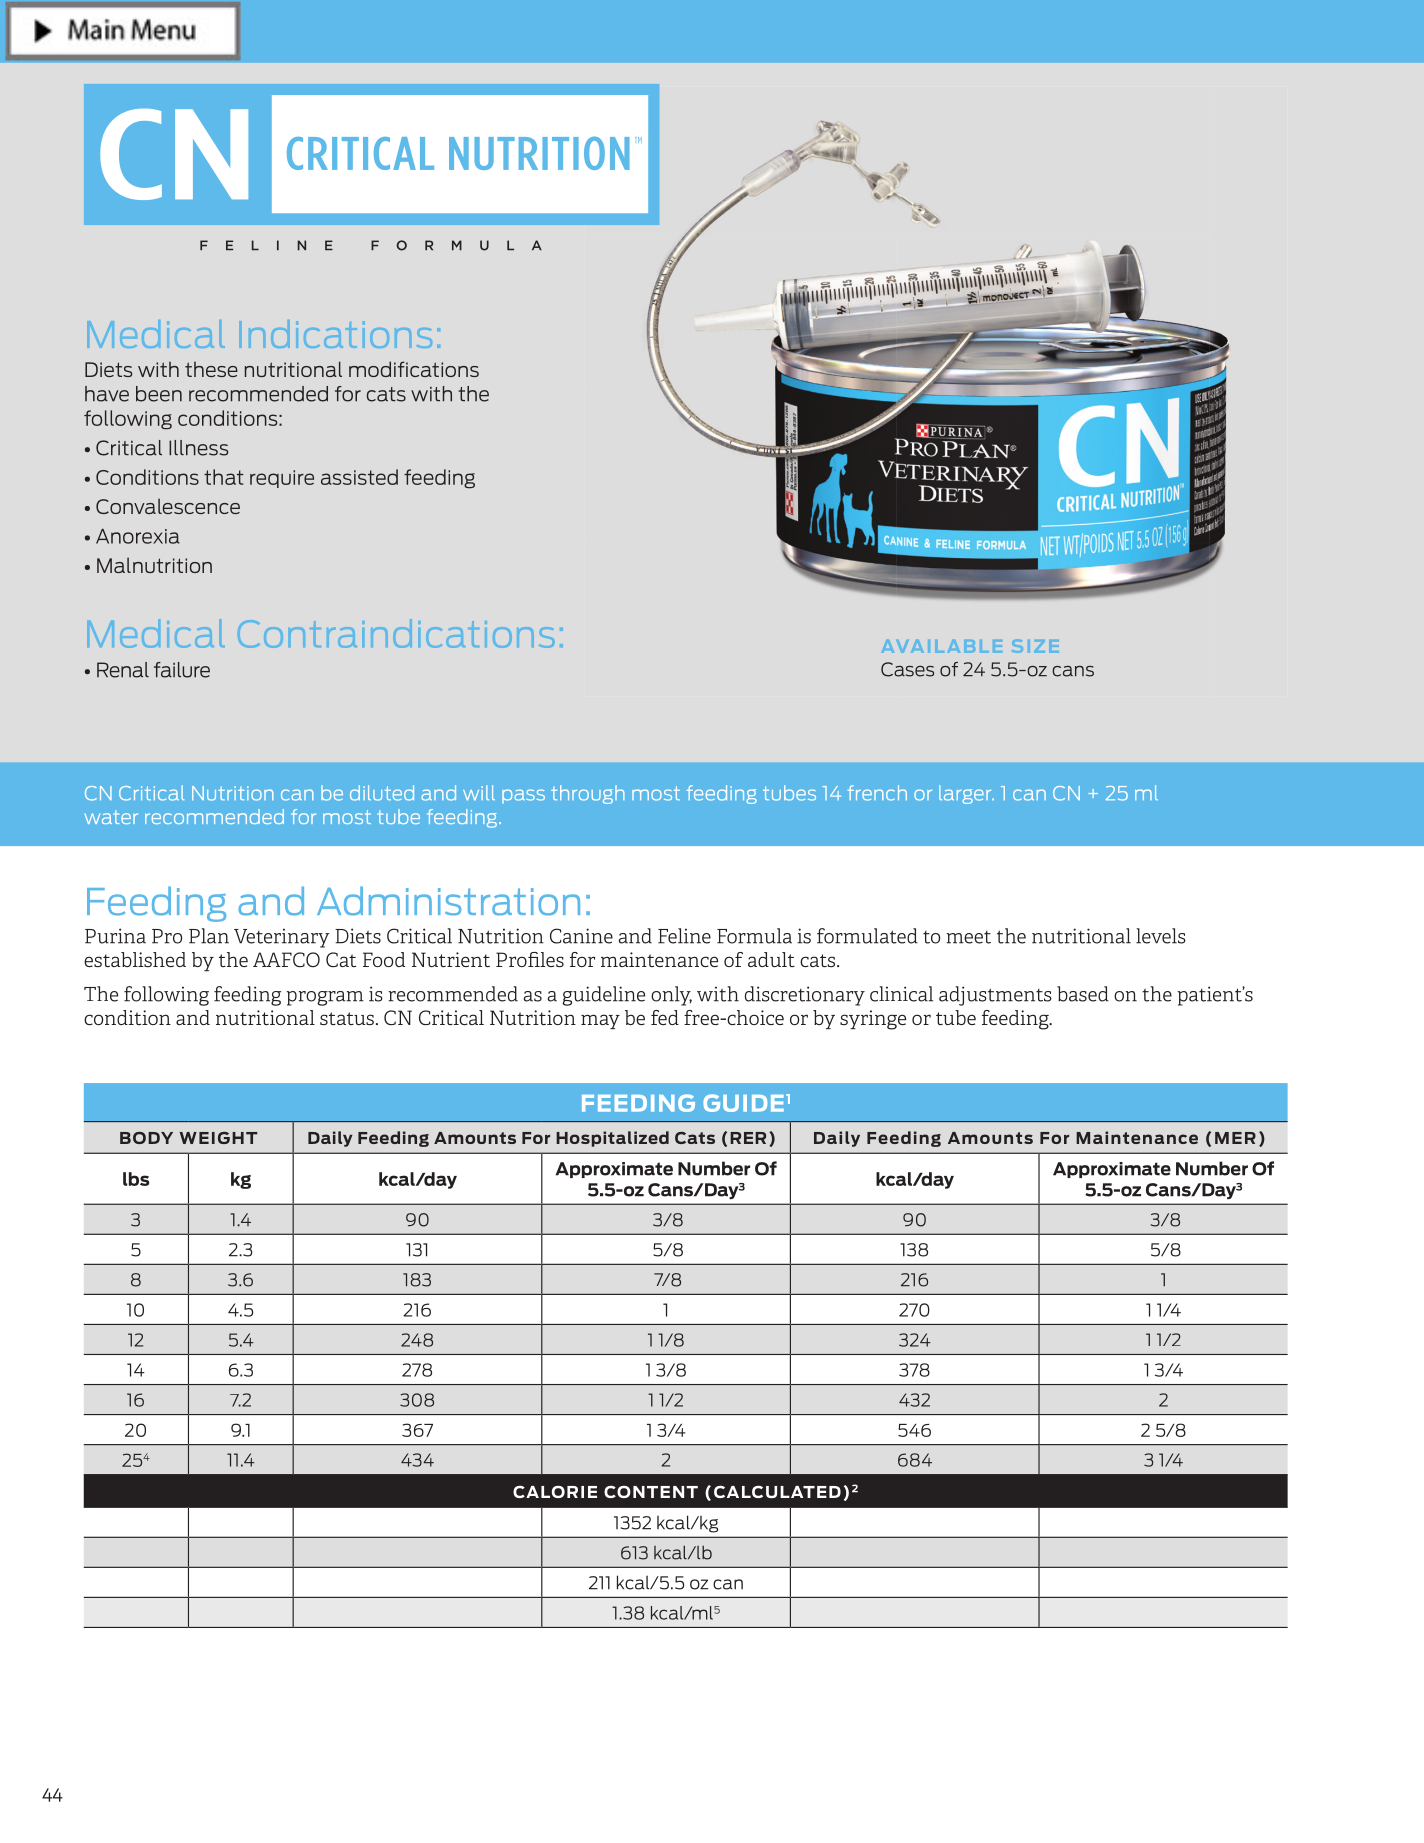 This screenshot has height=1843, width=1424. What do you see at coordinates (1035, 646) in the screenshot?
I see `SIZE` at bounding box center [1035, 646].
